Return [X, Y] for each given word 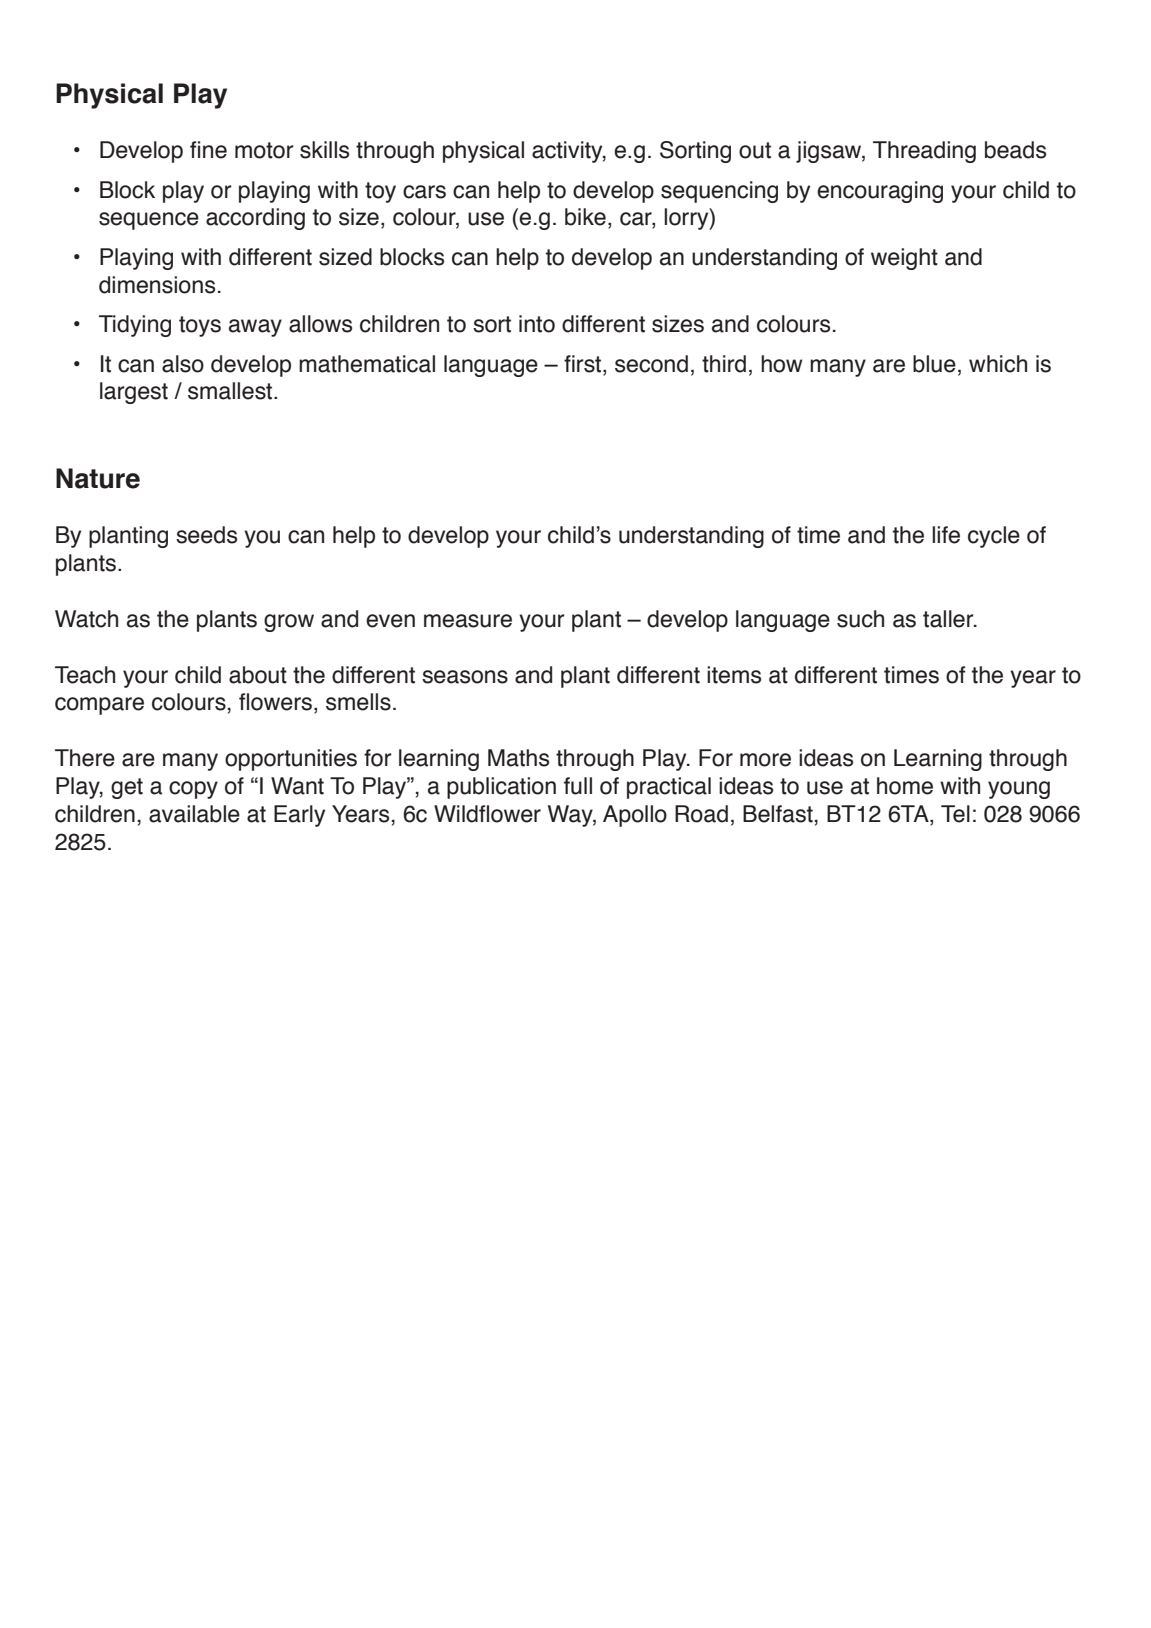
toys [200, 326]
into [537, 324]
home [905, 786]
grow [289, 623]
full [578, 786]
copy [193, 790]
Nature [98, 478]
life [946, 535]
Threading [924, 152]
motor [264, 150]
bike [585, 217]
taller [949, 619]
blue [934, 364]
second [651, 364]
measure [468, 621]
